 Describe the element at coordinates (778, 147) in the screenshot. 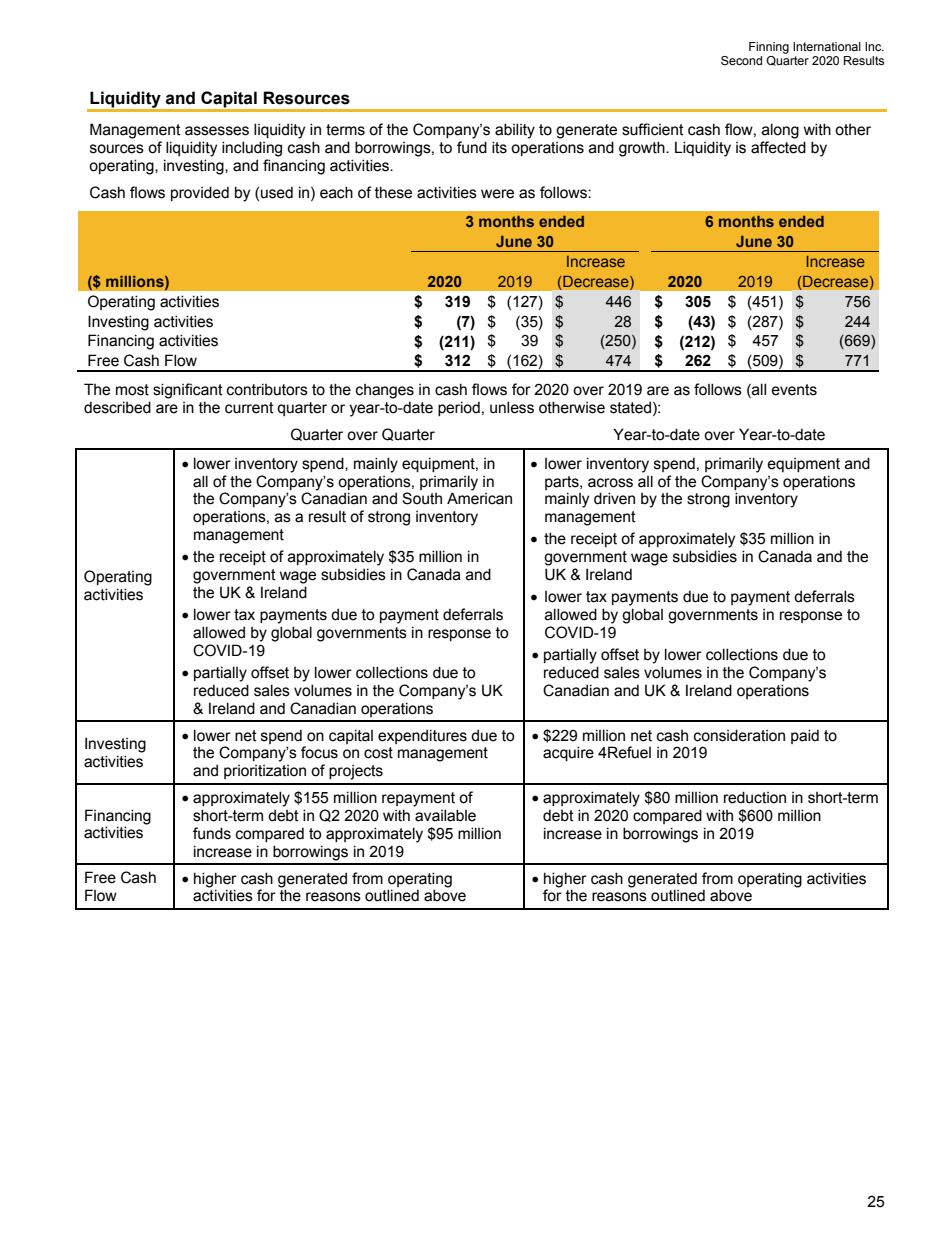

I see `affected` at that location.
